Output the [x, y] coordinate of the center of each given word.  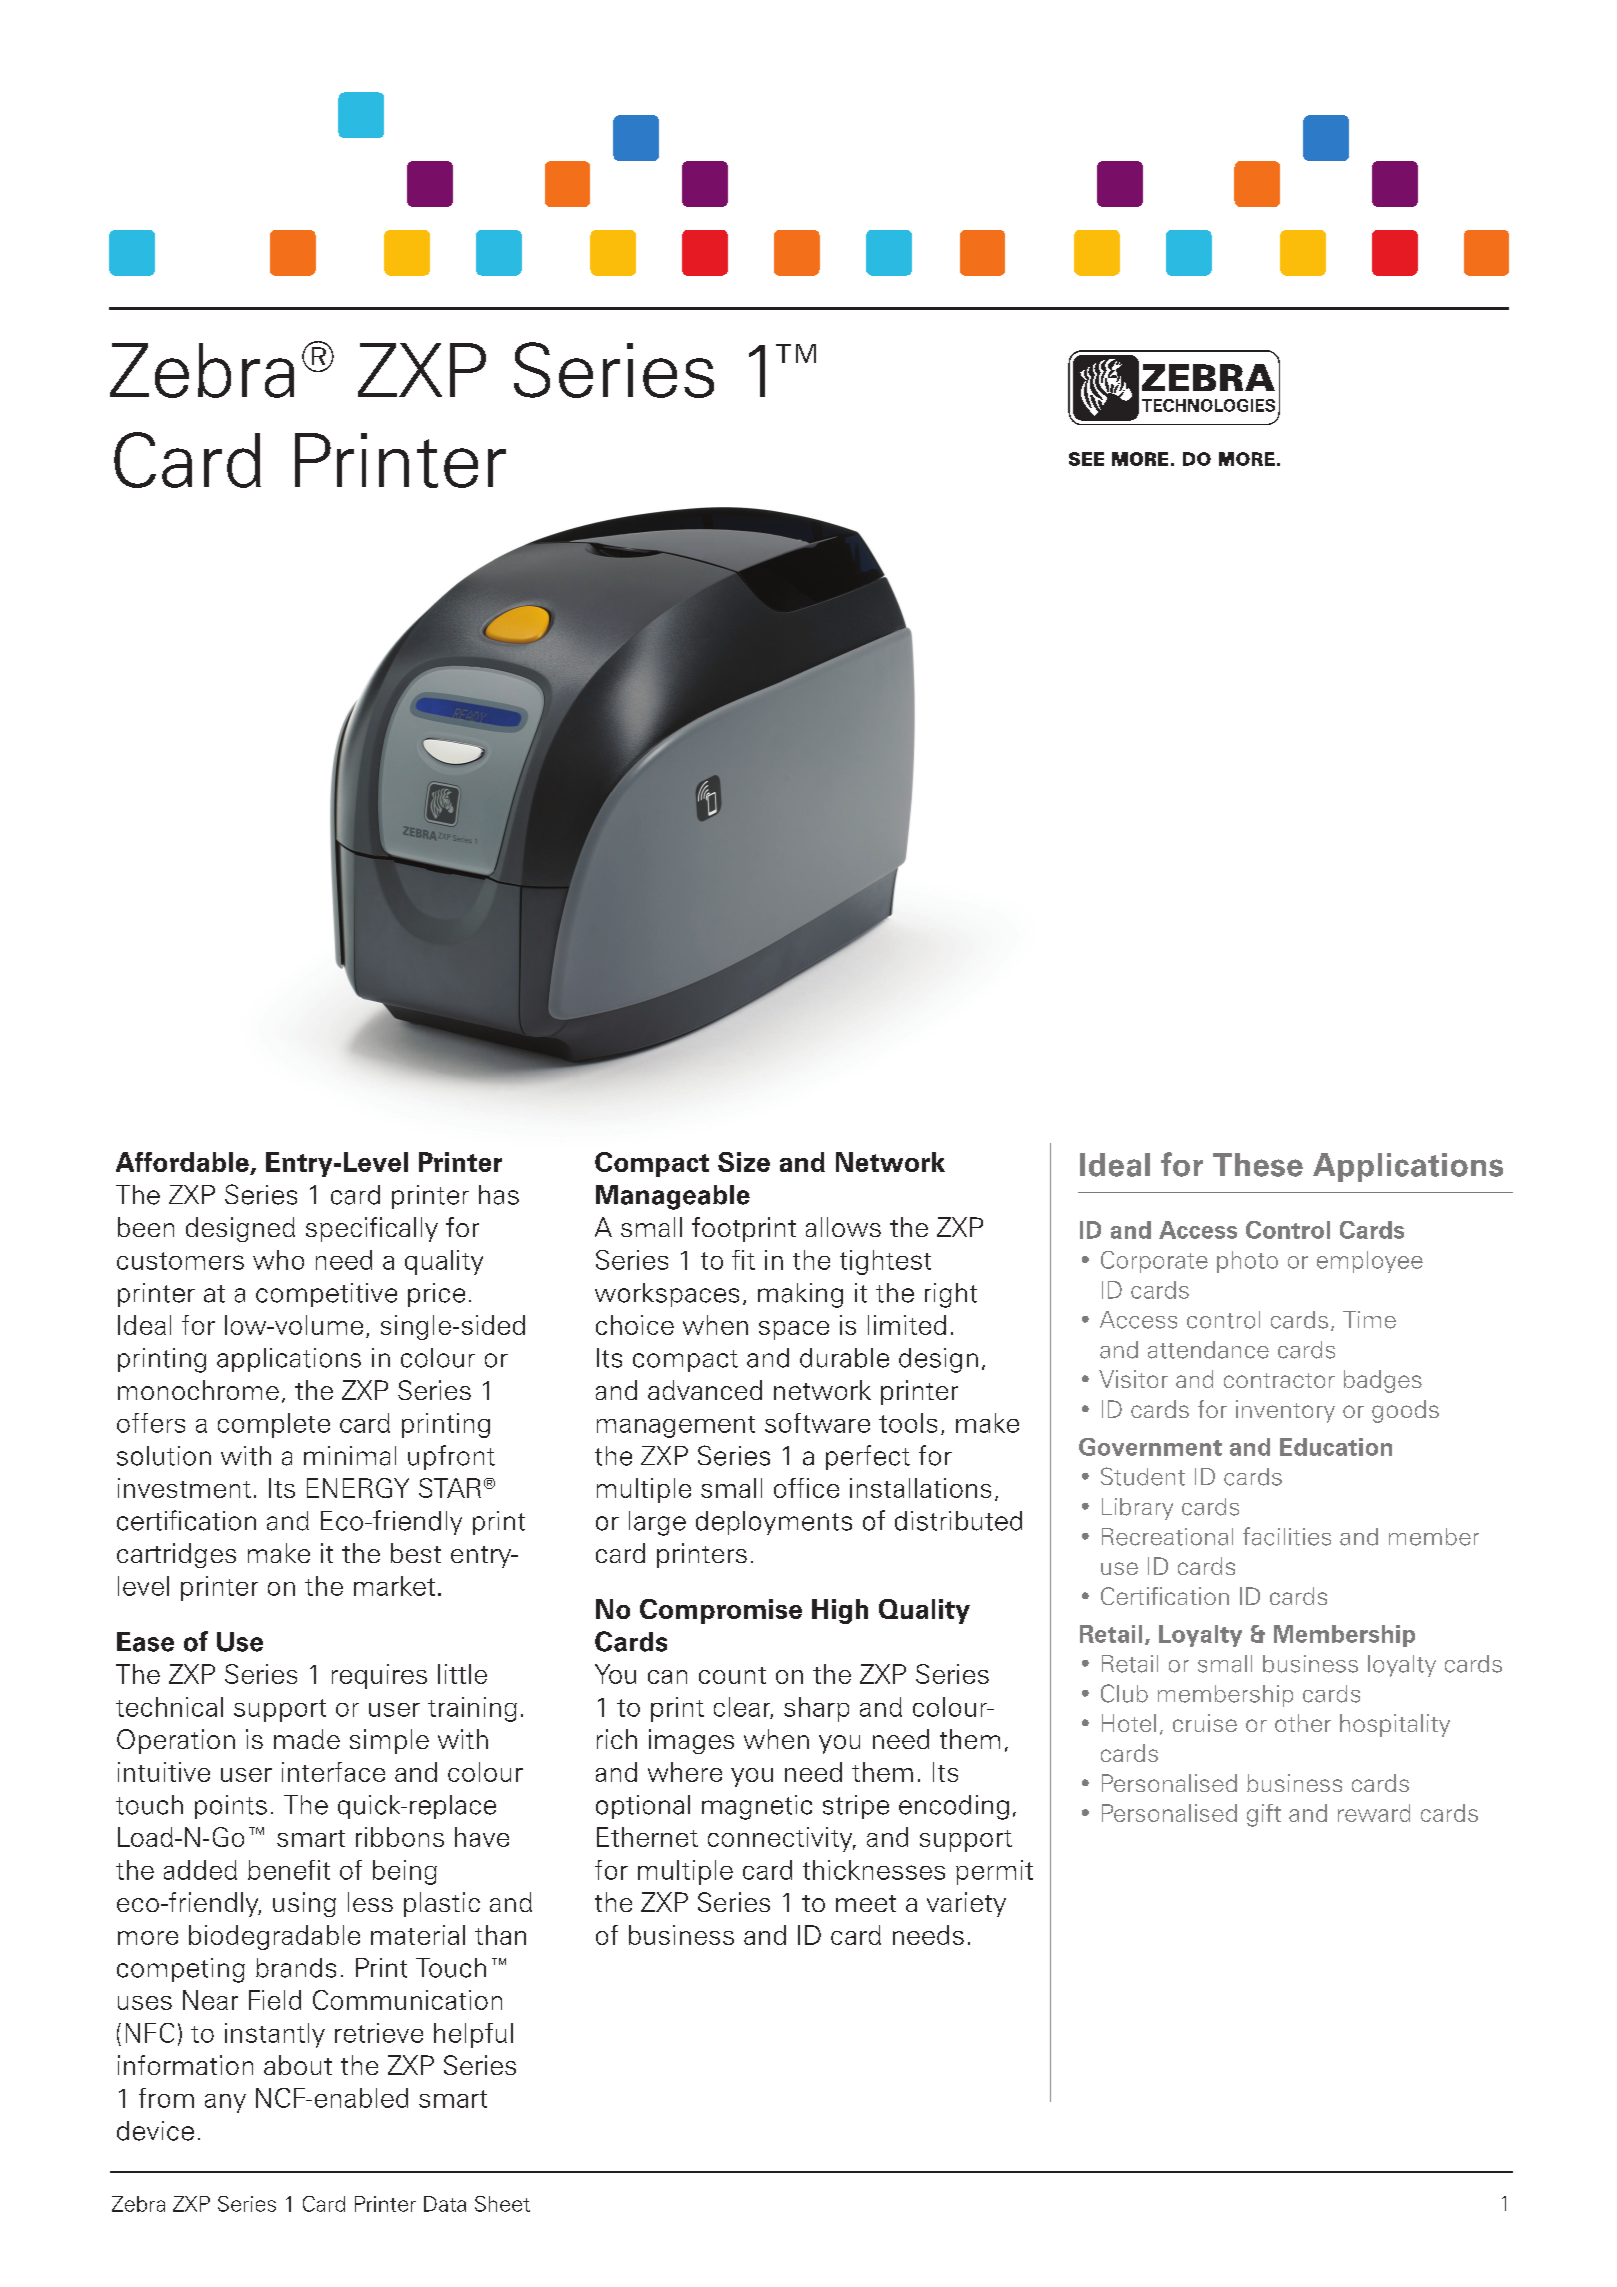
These [1258, 1165]
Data [445, 2204]
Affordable [183, 1163]
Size [744, 1162]
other [1303, 1723]
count [732, 1675]
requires [379, 1676]
